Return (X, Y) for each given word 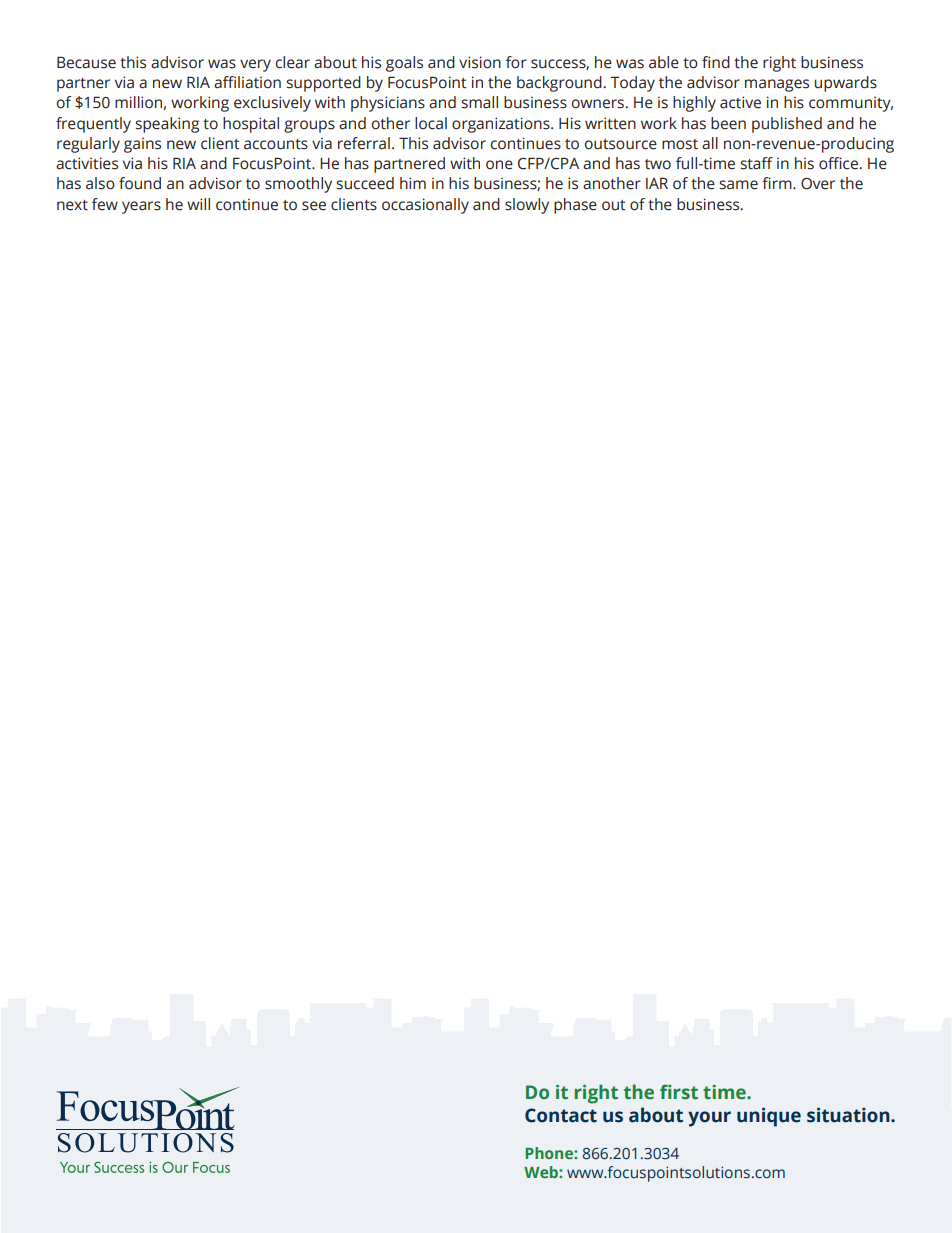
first (679, 1092)
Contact (561, 1115)
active (740, 102)
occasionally (425, 206)
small (479, 102)
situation (849, 1115)
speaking (167, 125)
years (141, 207)
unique (769, 1117)
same (738, 185)
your (709, 1119)
